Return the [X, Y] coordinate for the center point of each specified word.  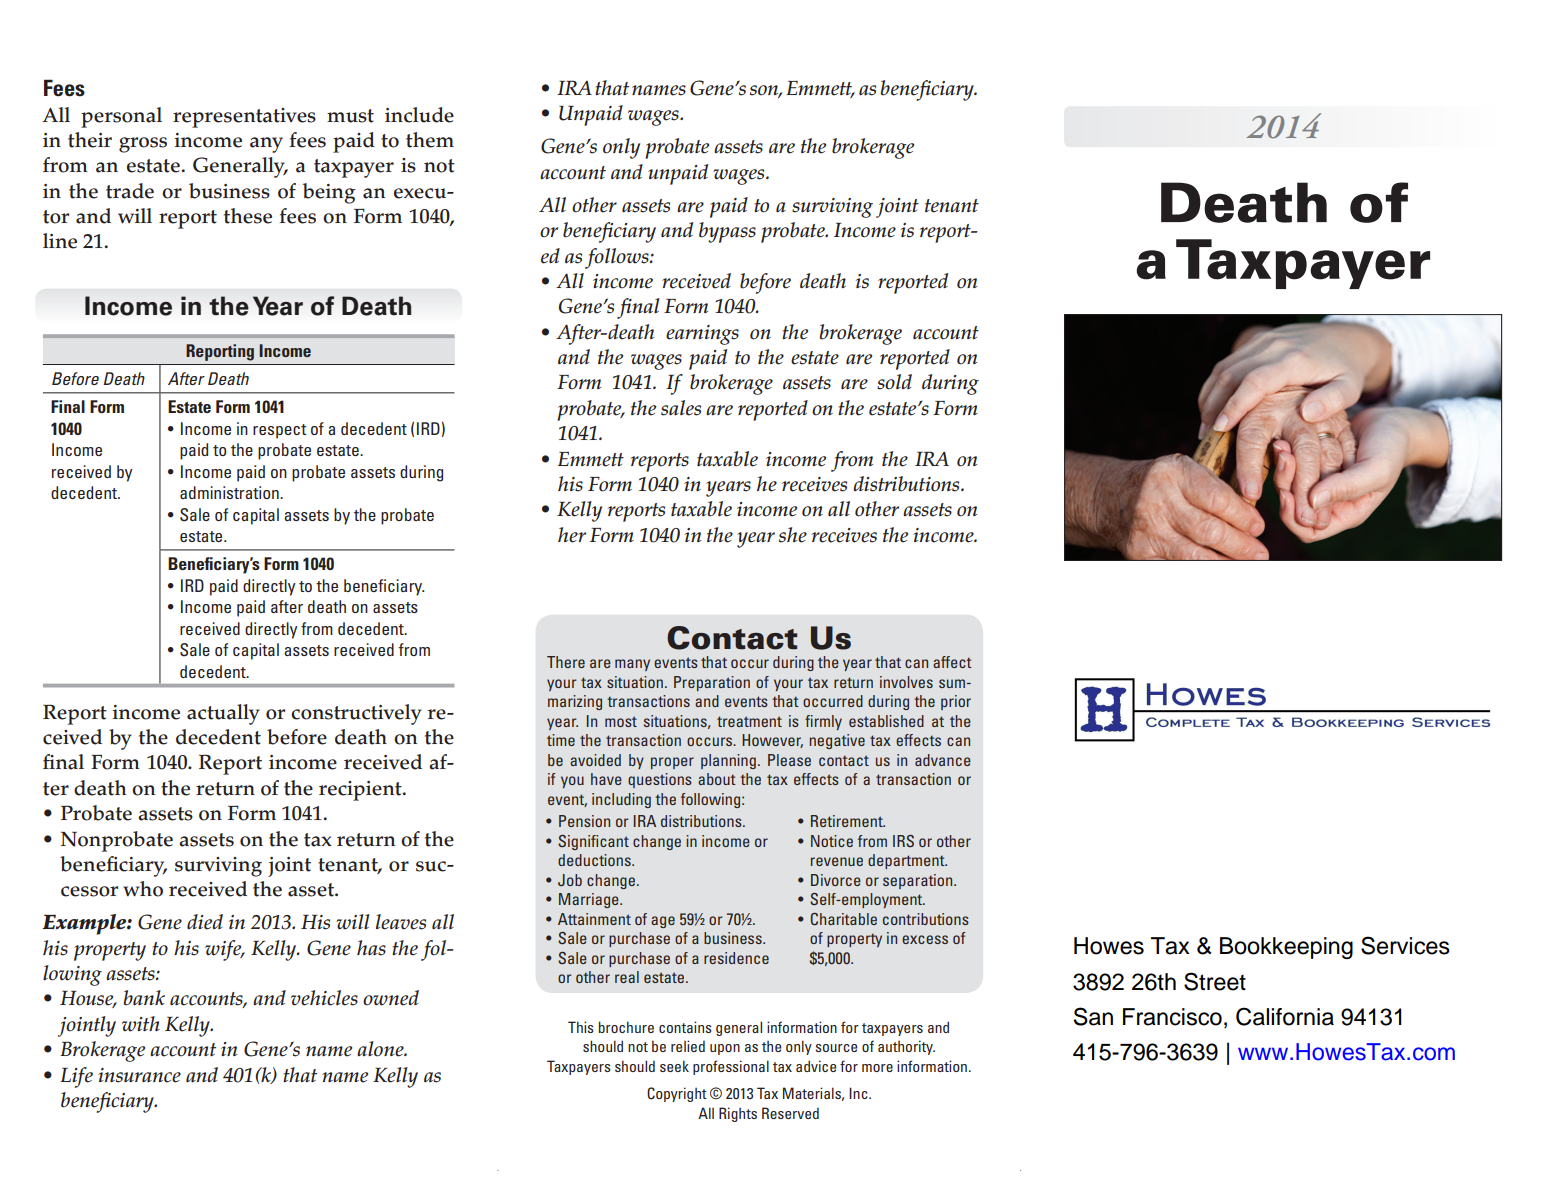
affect [952, 662]
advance [943, 760]
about [717, 779]
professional [731, 1067]
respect [280, 431]
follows [618, 258]
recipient [361, 791]
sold [894, 382]
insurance [139, 1075]
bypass [727, 232]
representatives [244, 118]
